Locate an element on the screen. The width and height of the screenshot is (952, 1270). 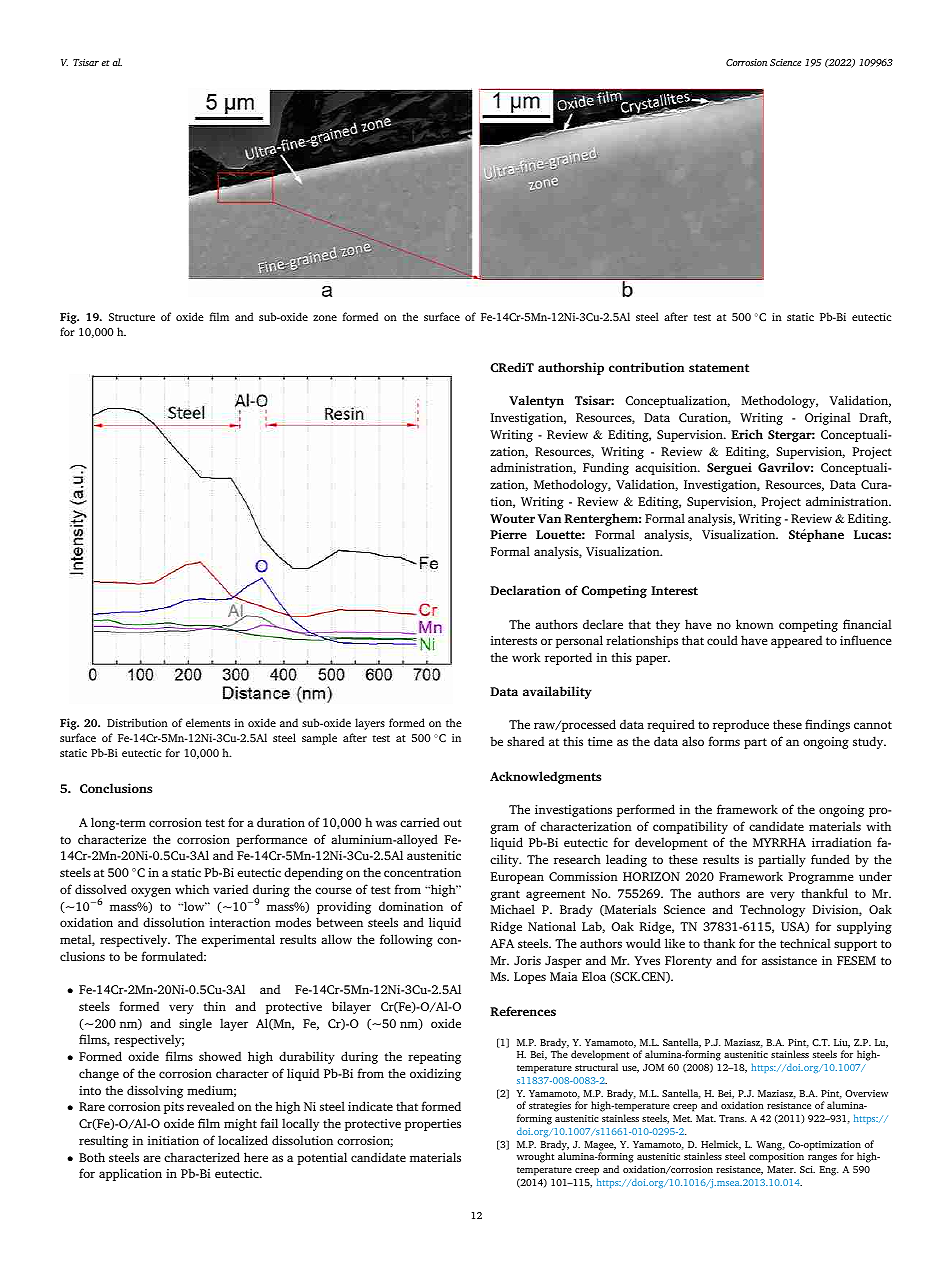
which is located at coordinates (192, 889).
